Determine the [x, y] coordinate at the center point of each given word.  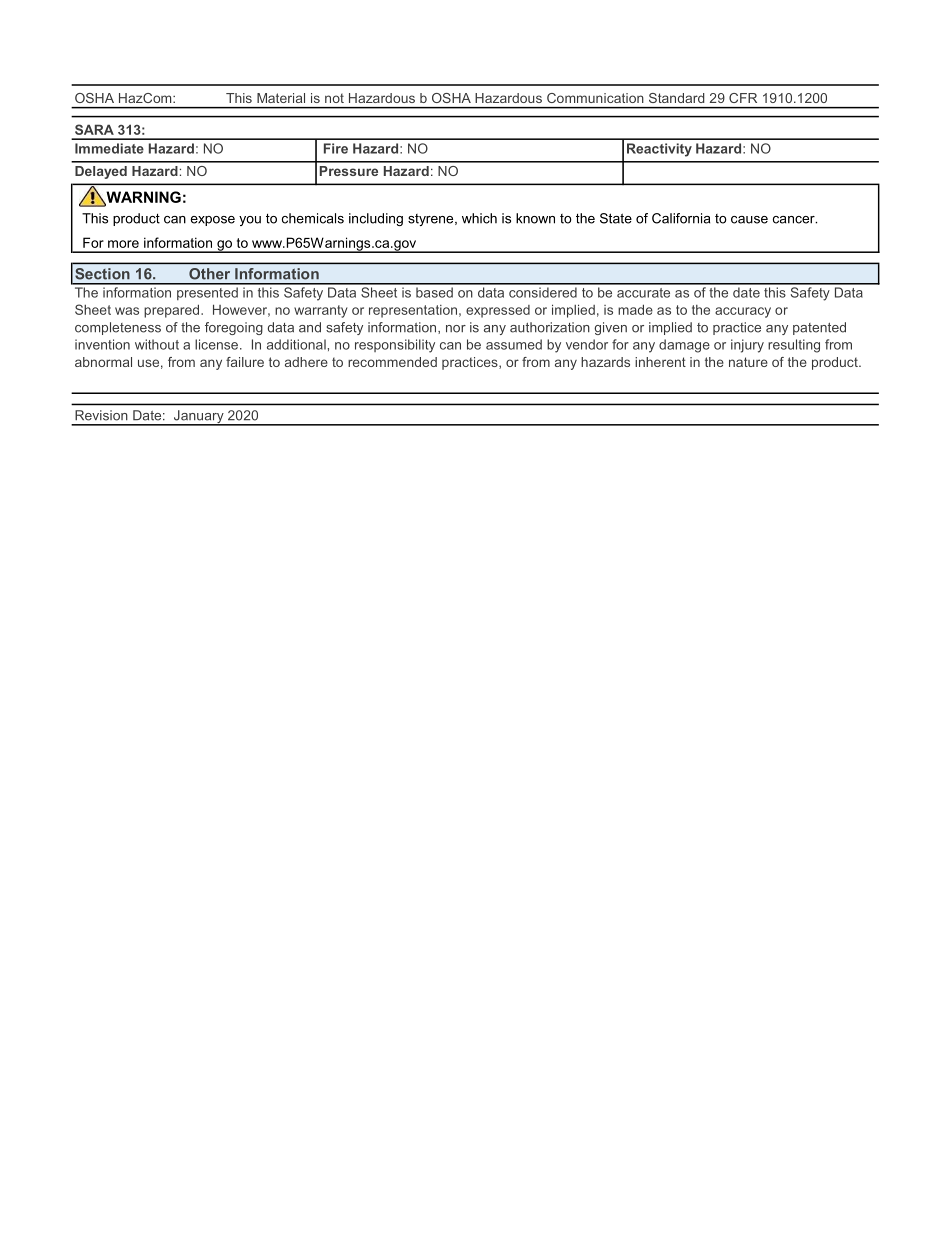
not [334, 98]
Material [281, 98]
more [123, 244]
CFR [743, 98]
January [199, 418]
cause [749, 220]
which [479, 218]
